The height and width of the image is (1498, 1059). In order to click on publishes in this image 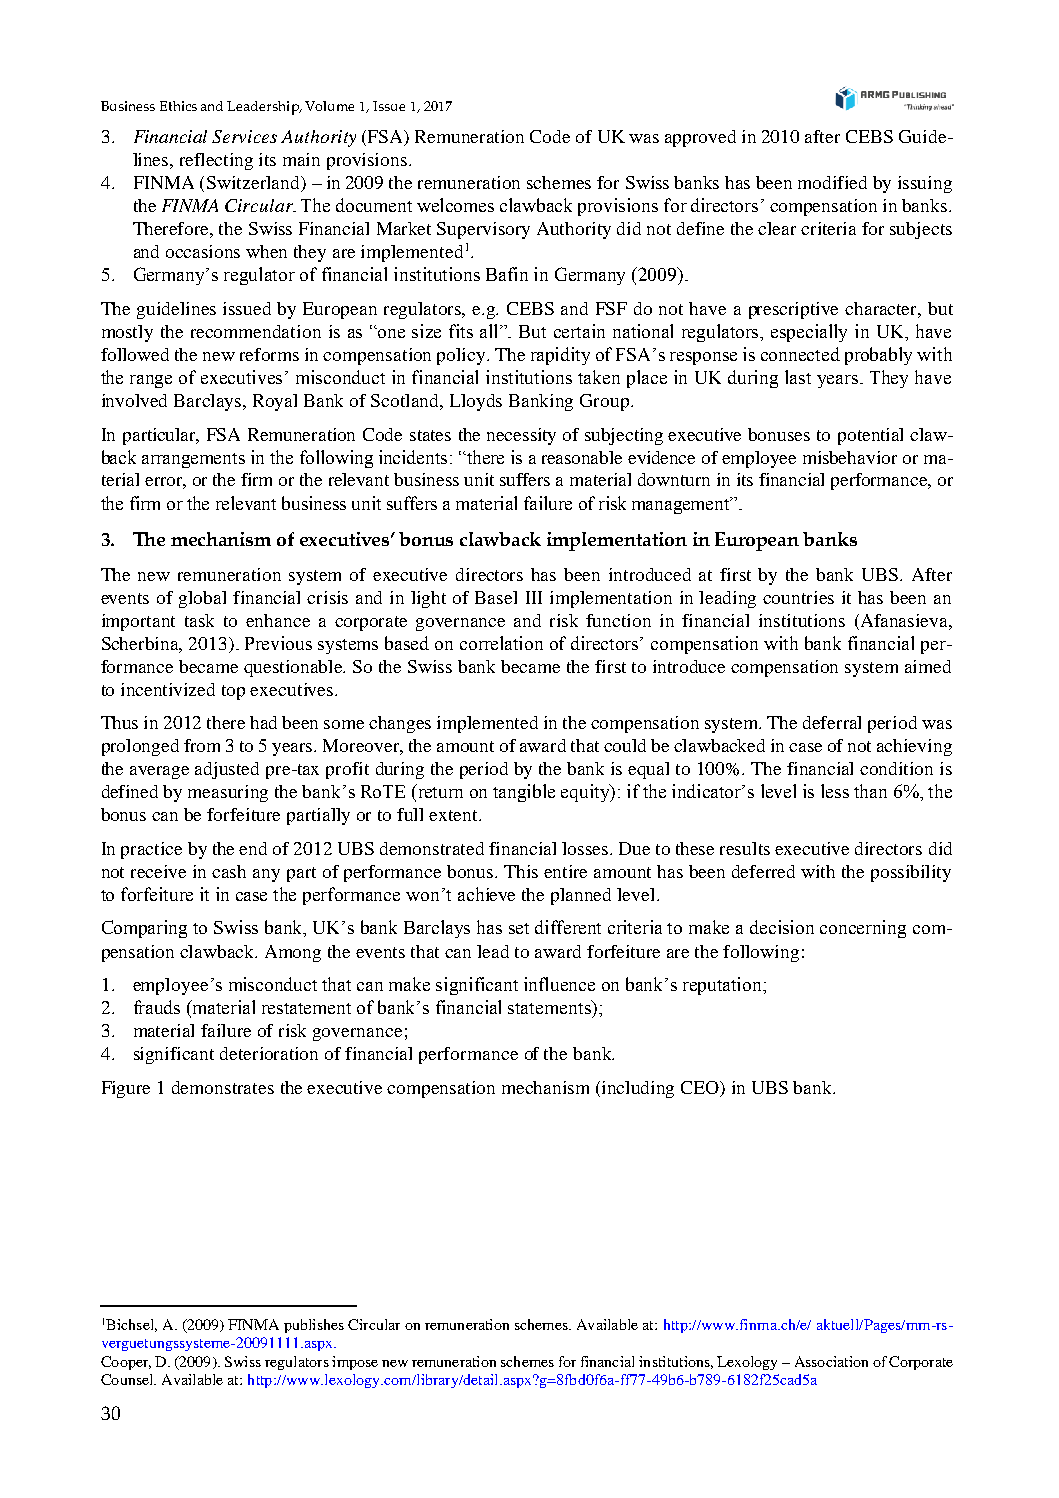, I will do `click(314, 1326)`.
